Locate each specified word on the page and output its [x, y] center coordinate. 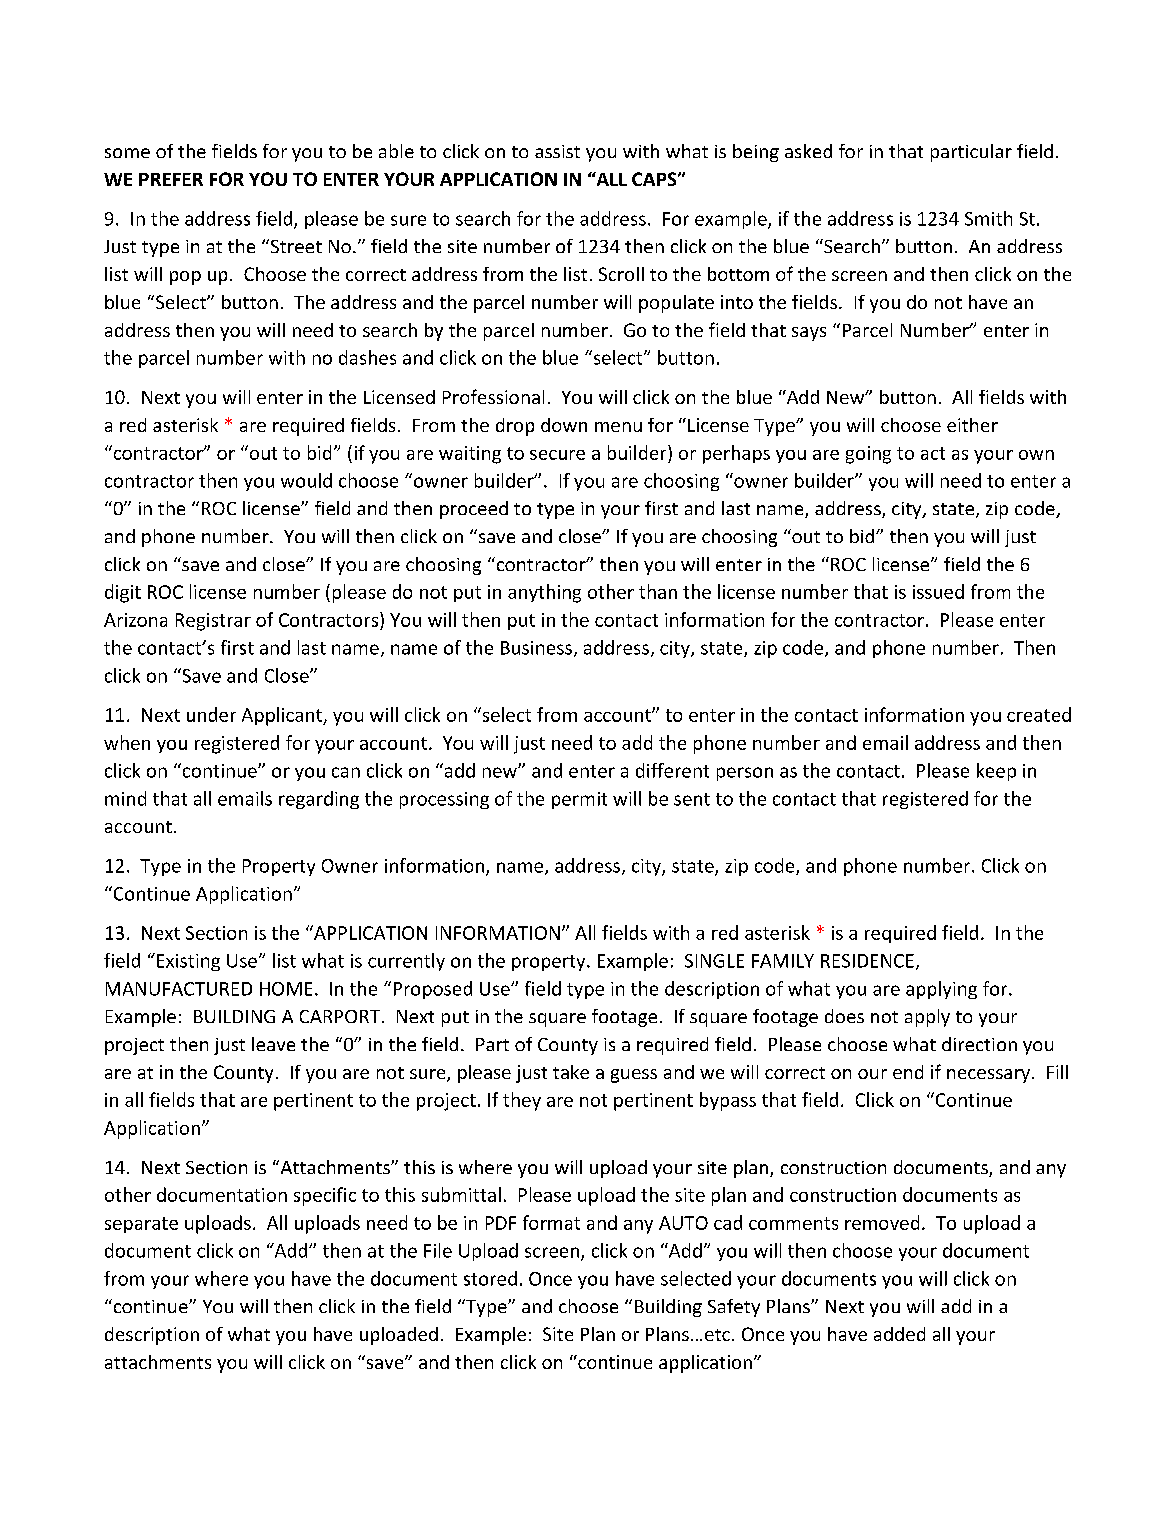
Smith [988, 218]
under [211, 714]
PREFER [171, 179]
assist [557, 151]
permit [579, 800]
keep [996, 772]
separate [141, 1225]
